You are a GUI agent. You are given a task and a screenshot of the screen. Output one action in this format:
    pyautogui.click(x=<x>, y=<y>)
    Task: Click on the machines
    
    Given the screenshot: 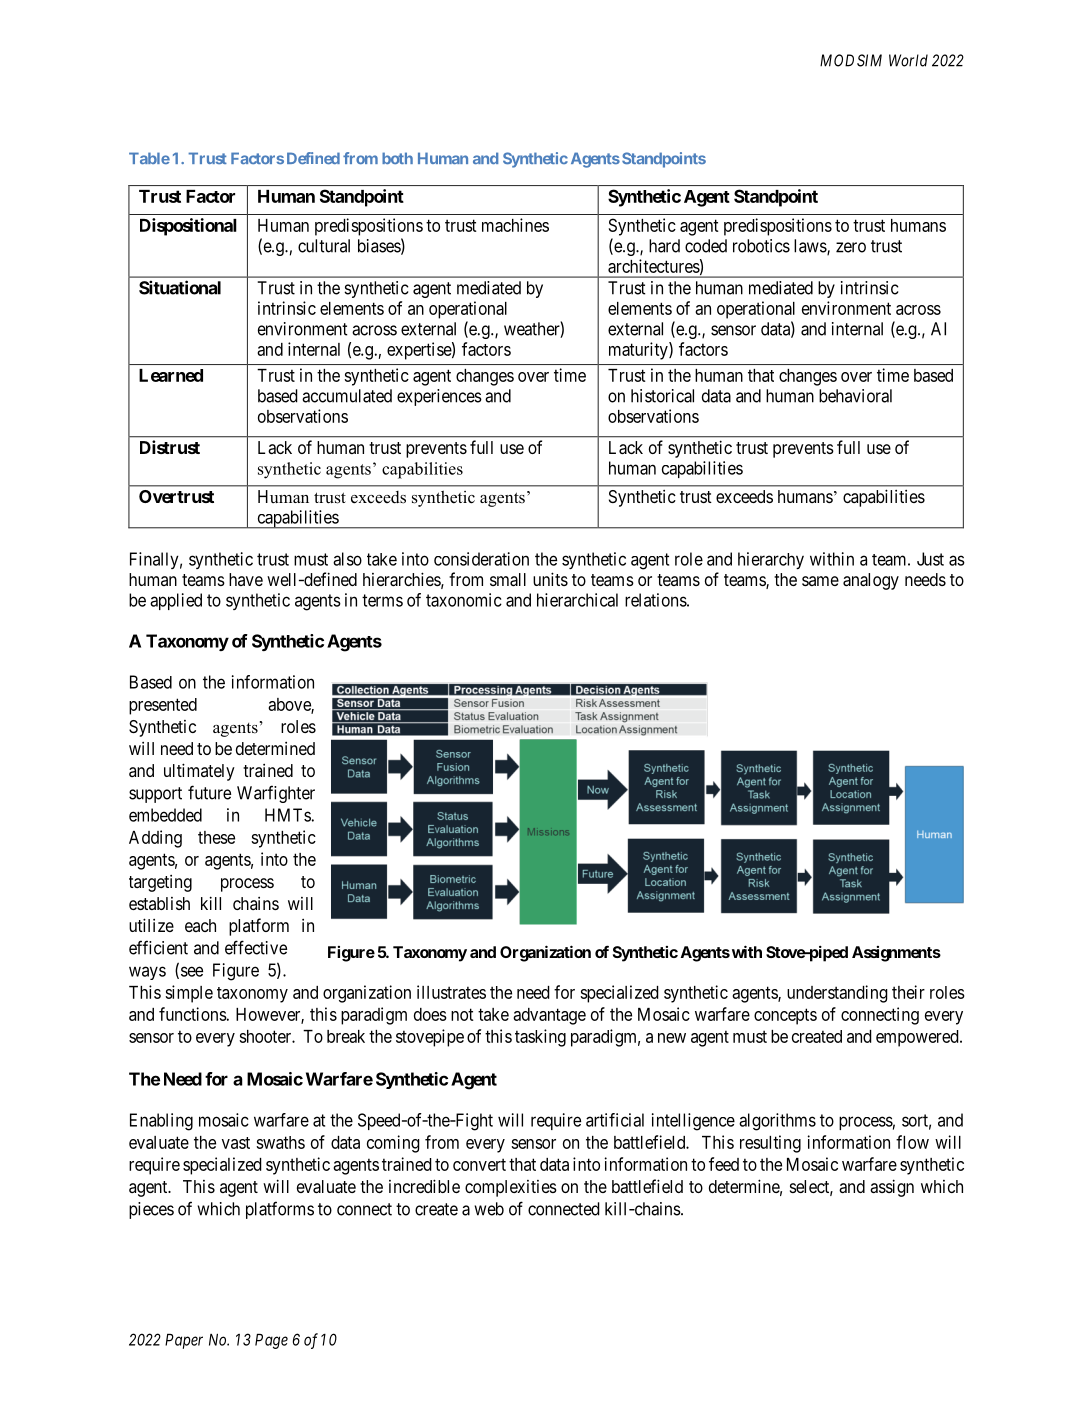 What is the action you would take?
    pyautogui.click(x=515, y=225)
